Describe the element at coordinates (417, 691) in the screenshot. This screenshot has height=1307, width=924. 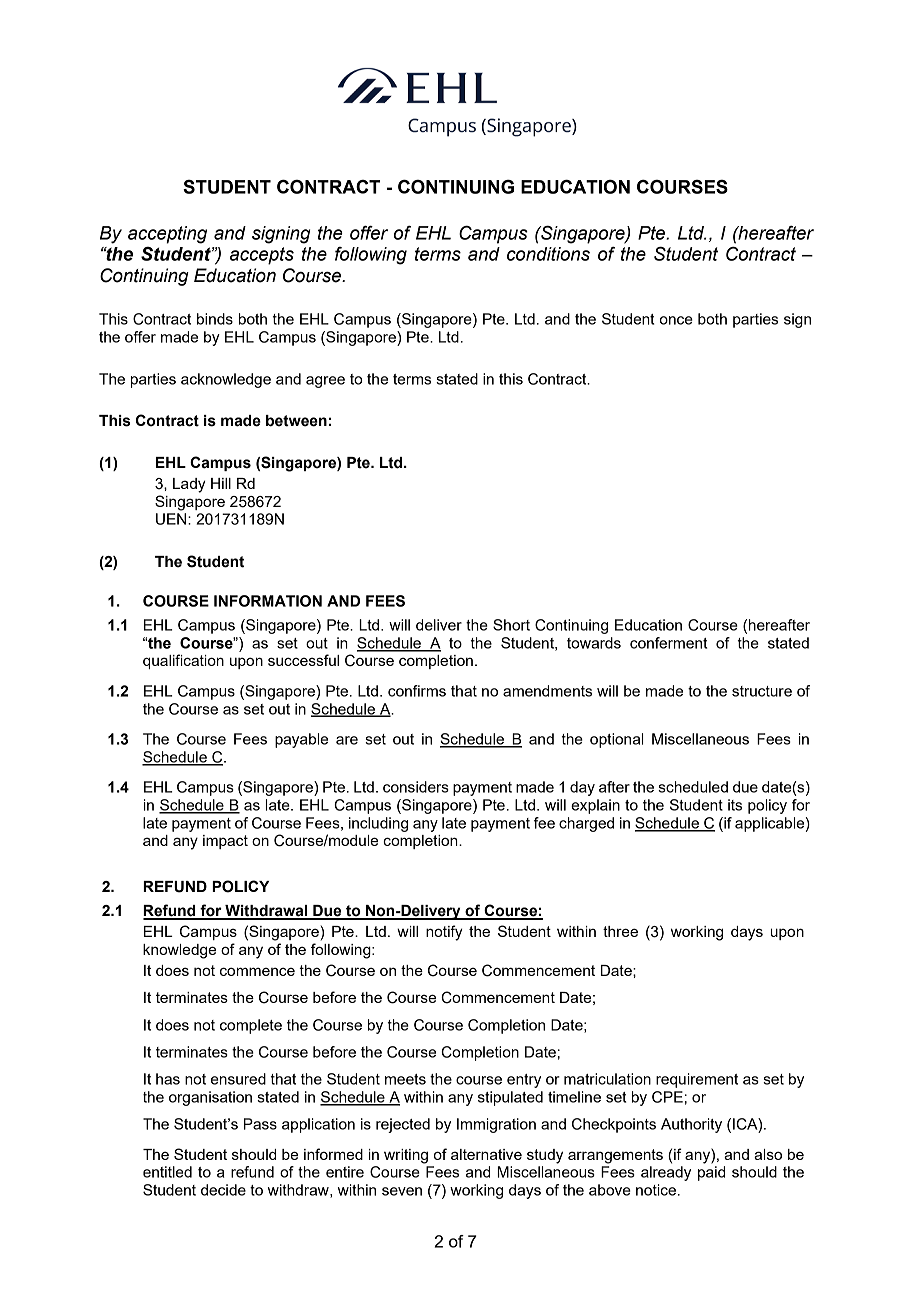
I see `confirms` at that location.
